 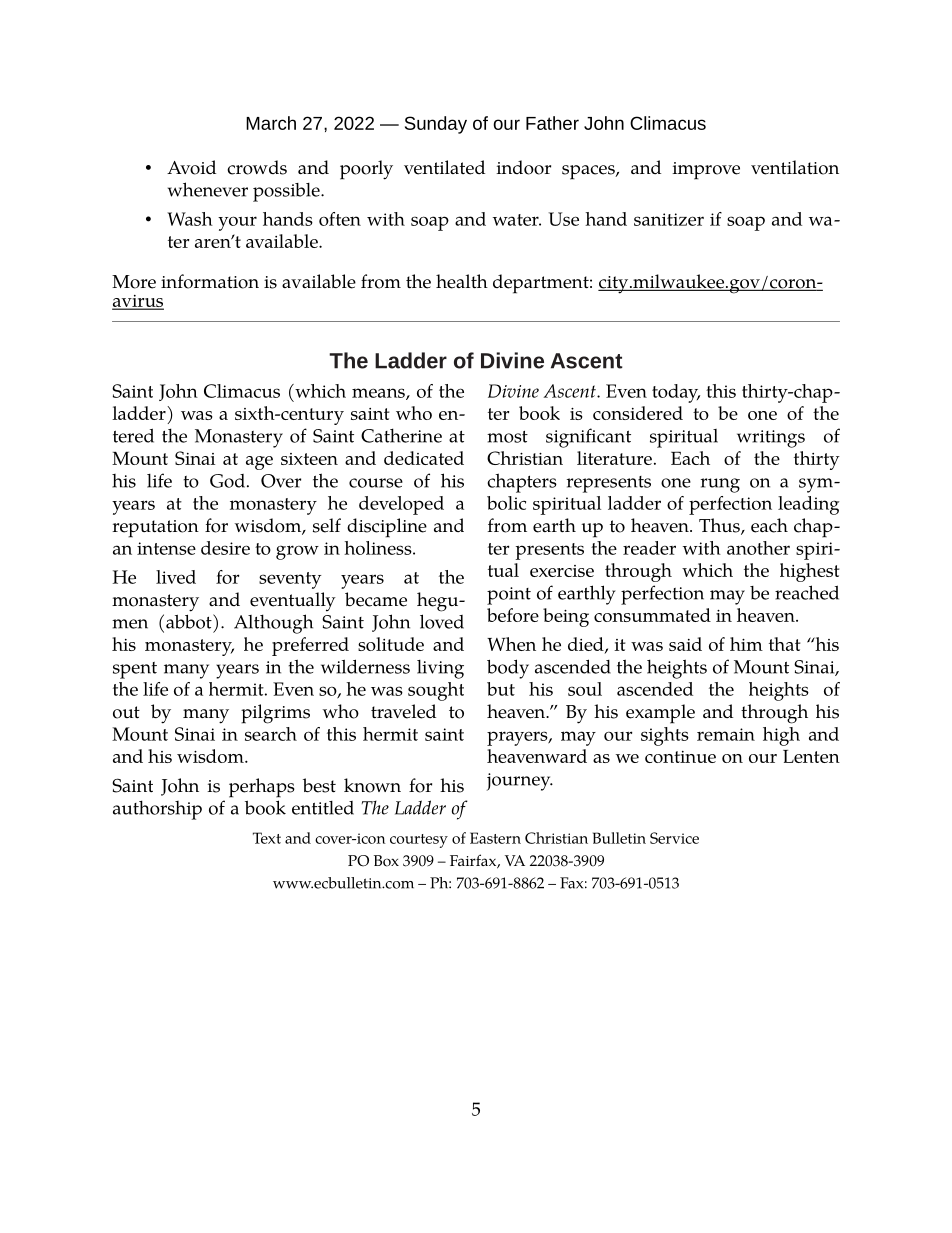 I want to click on health, so click(x=462, y=281).
